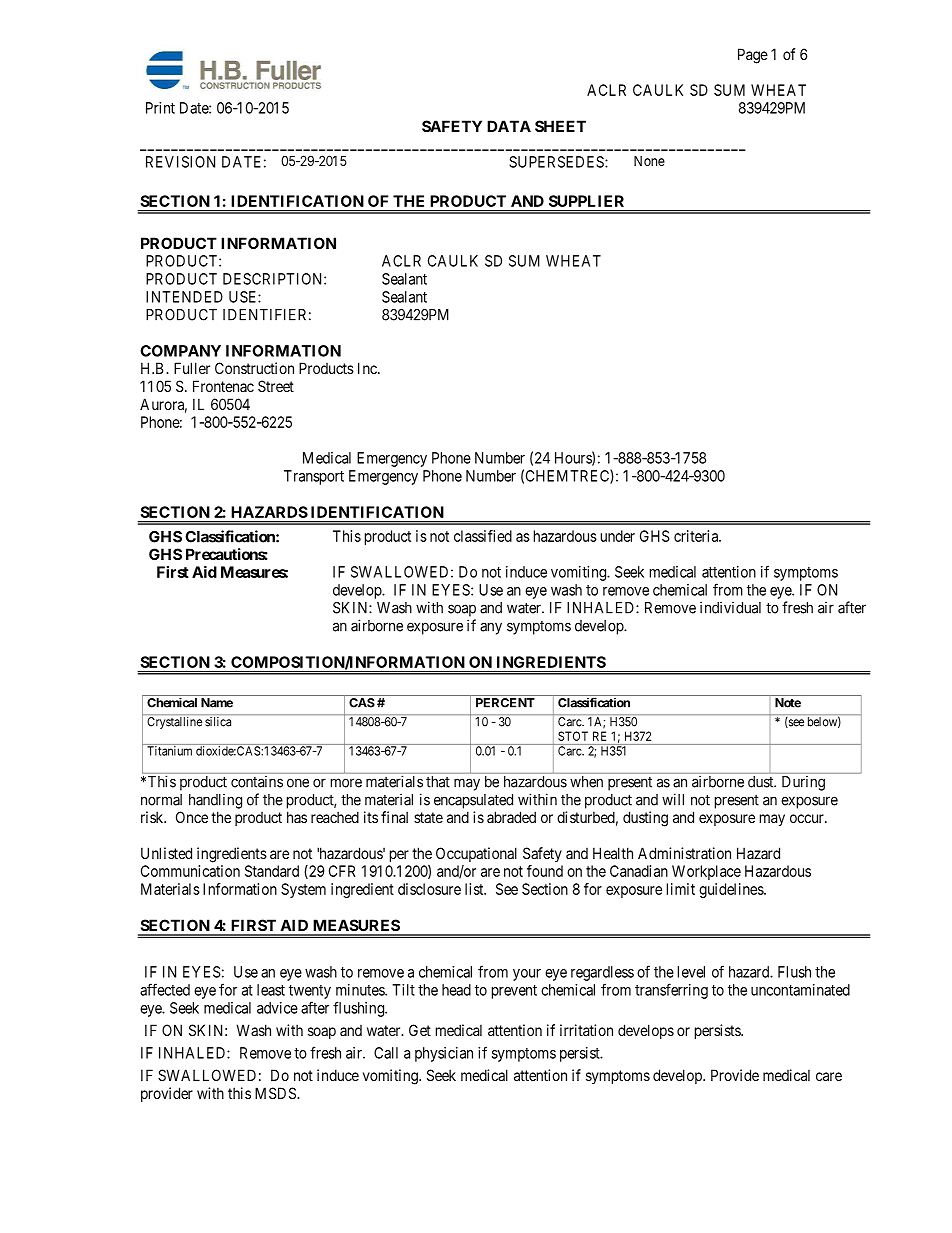 The width and height of the screenshot is (952, 1233). Describe the element at coordinates (829, 1076) in the screenshot. I see `care` at that location.
